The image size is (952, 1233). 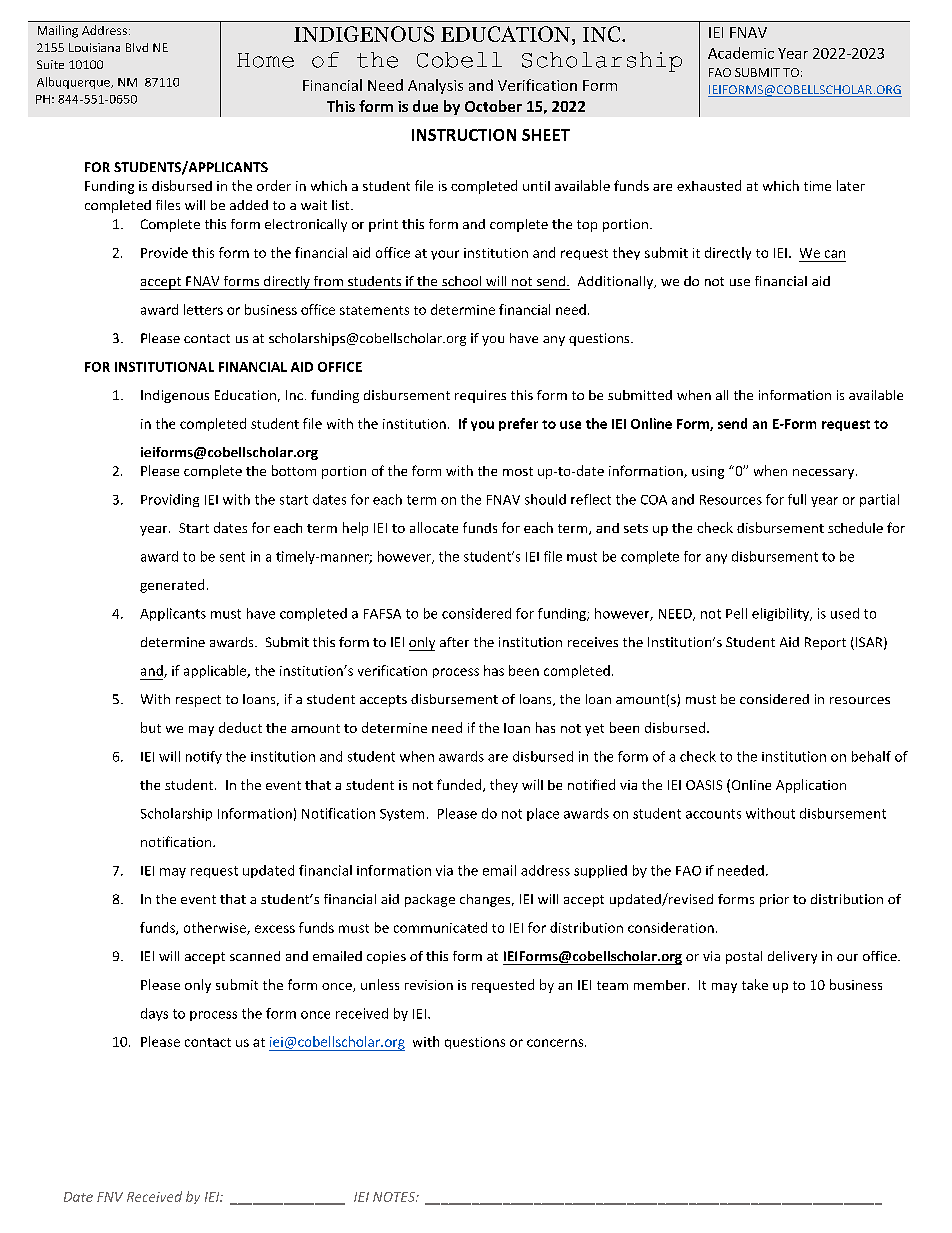 I want to click on Analysis, so click(x=435, y=86).
